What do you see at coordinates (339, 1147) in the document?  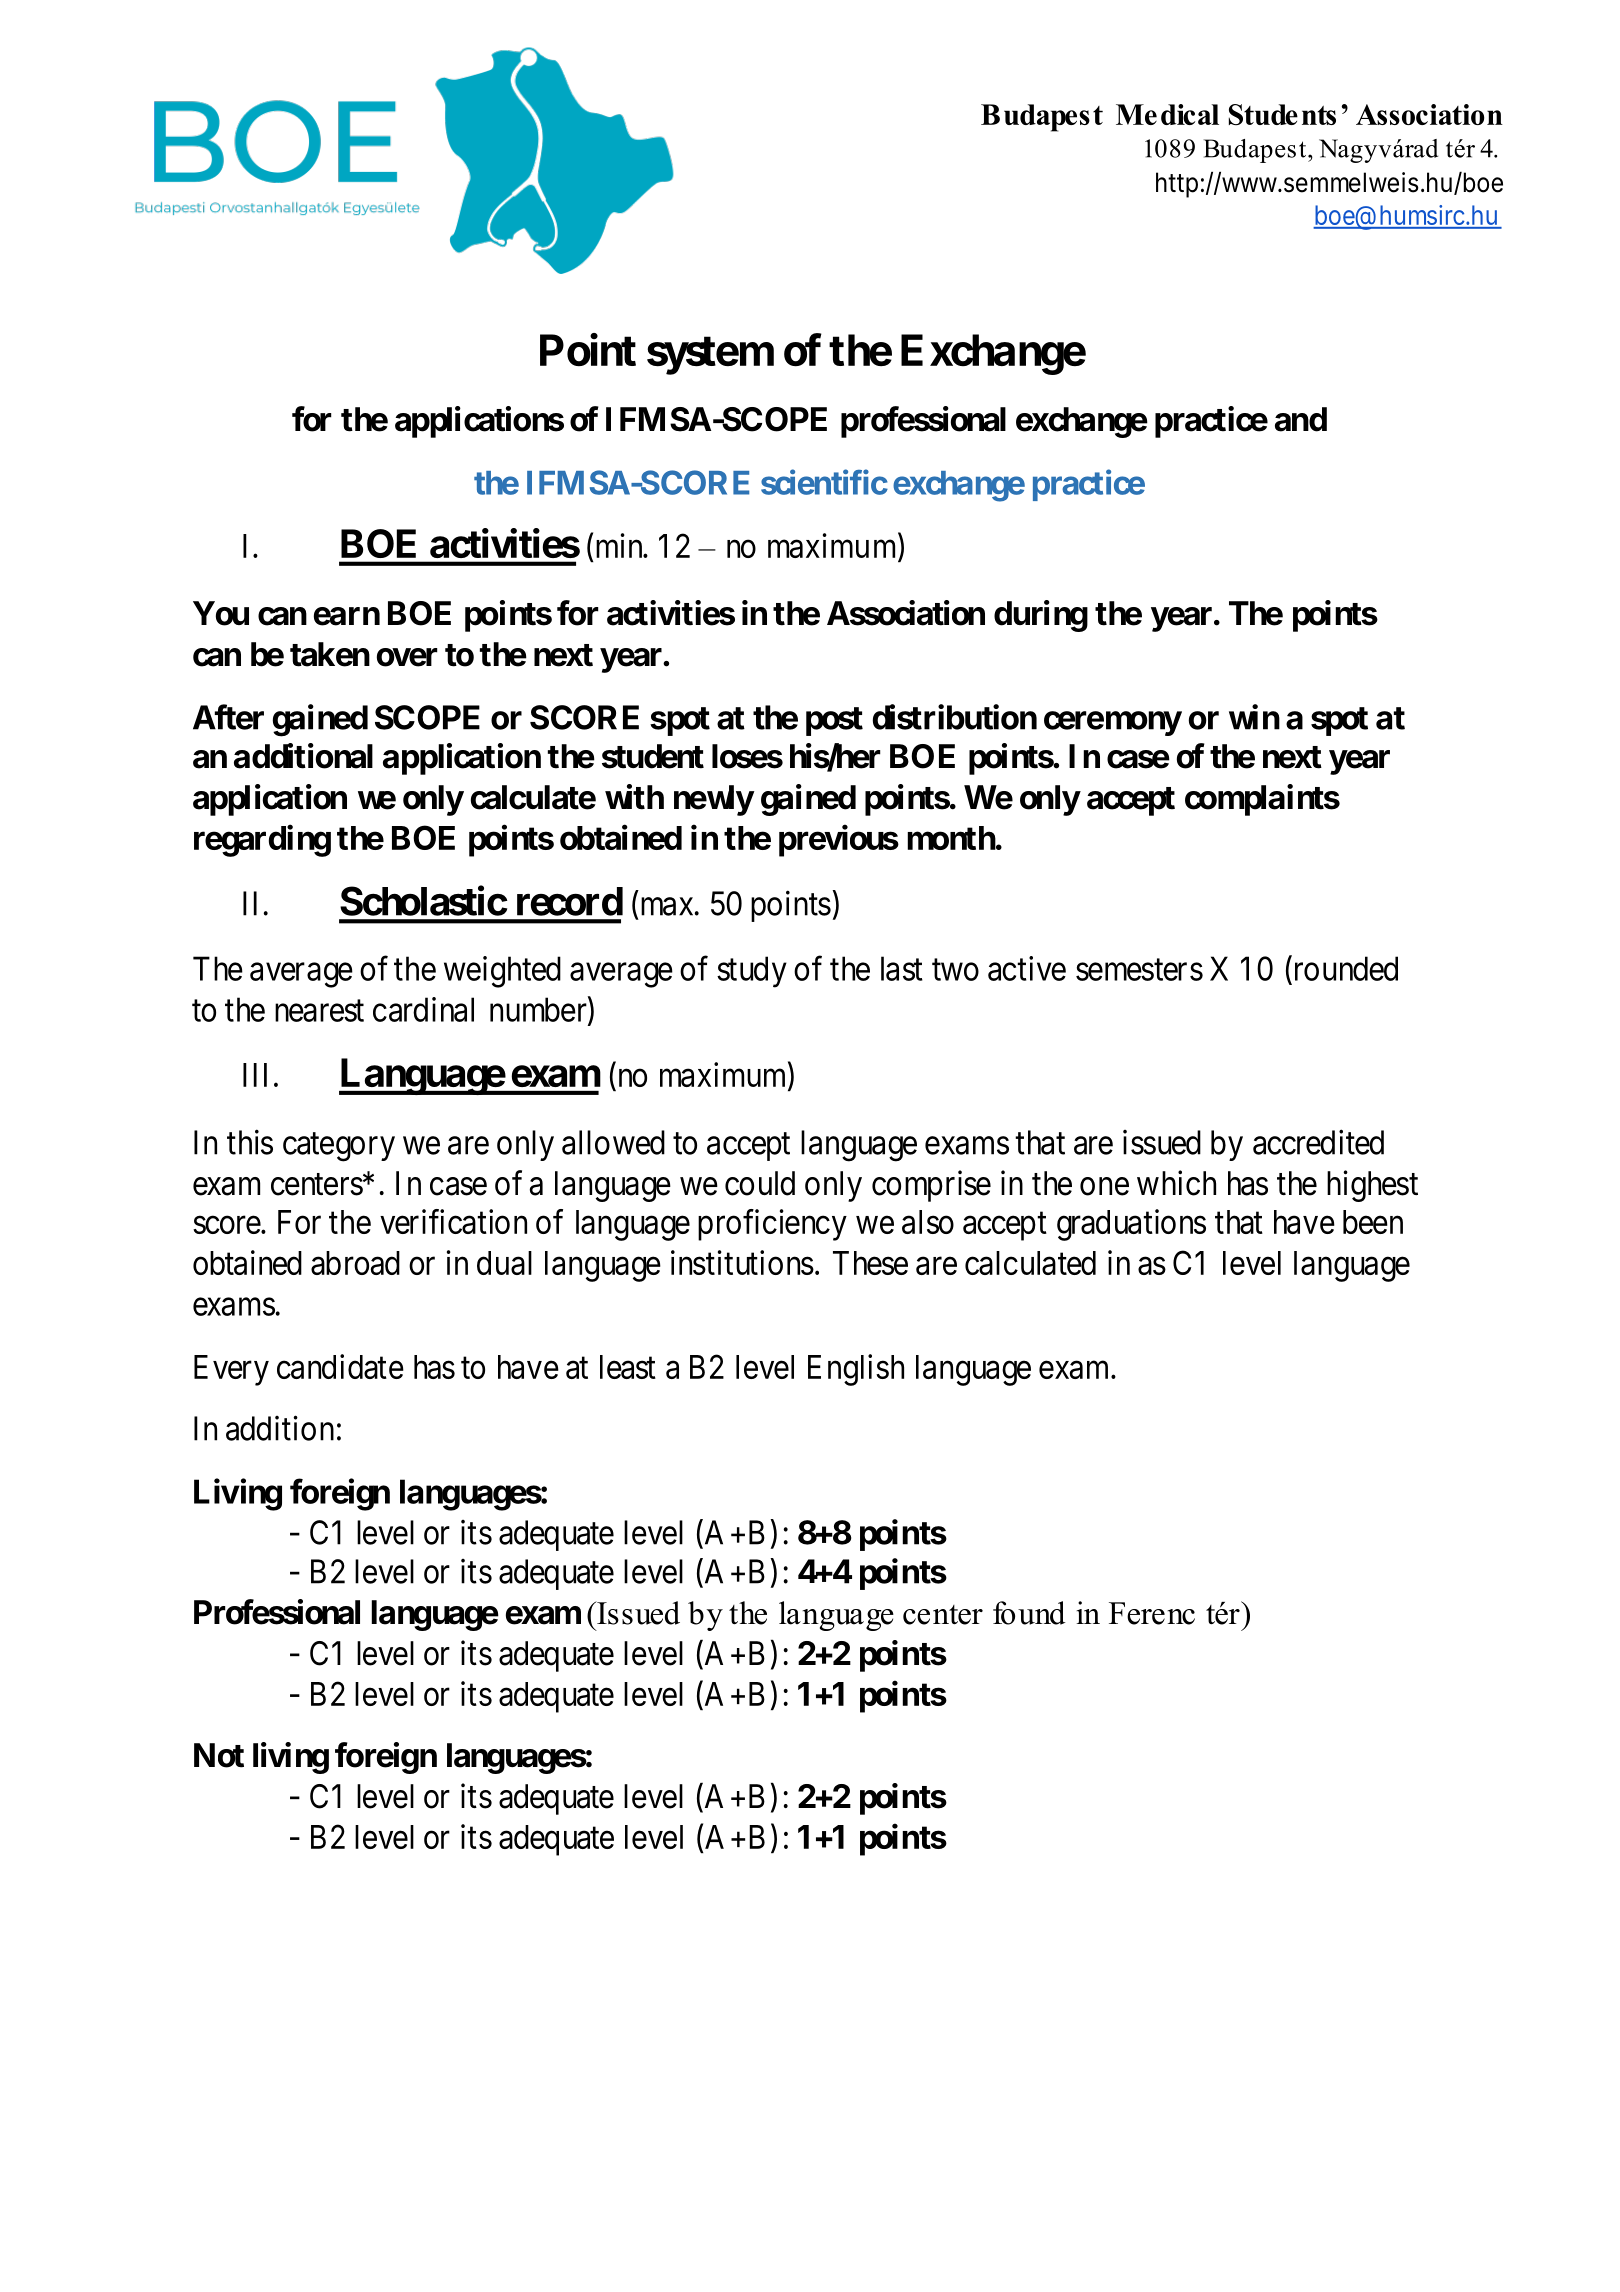 I see `category` at bounding box center [339, 1147].
